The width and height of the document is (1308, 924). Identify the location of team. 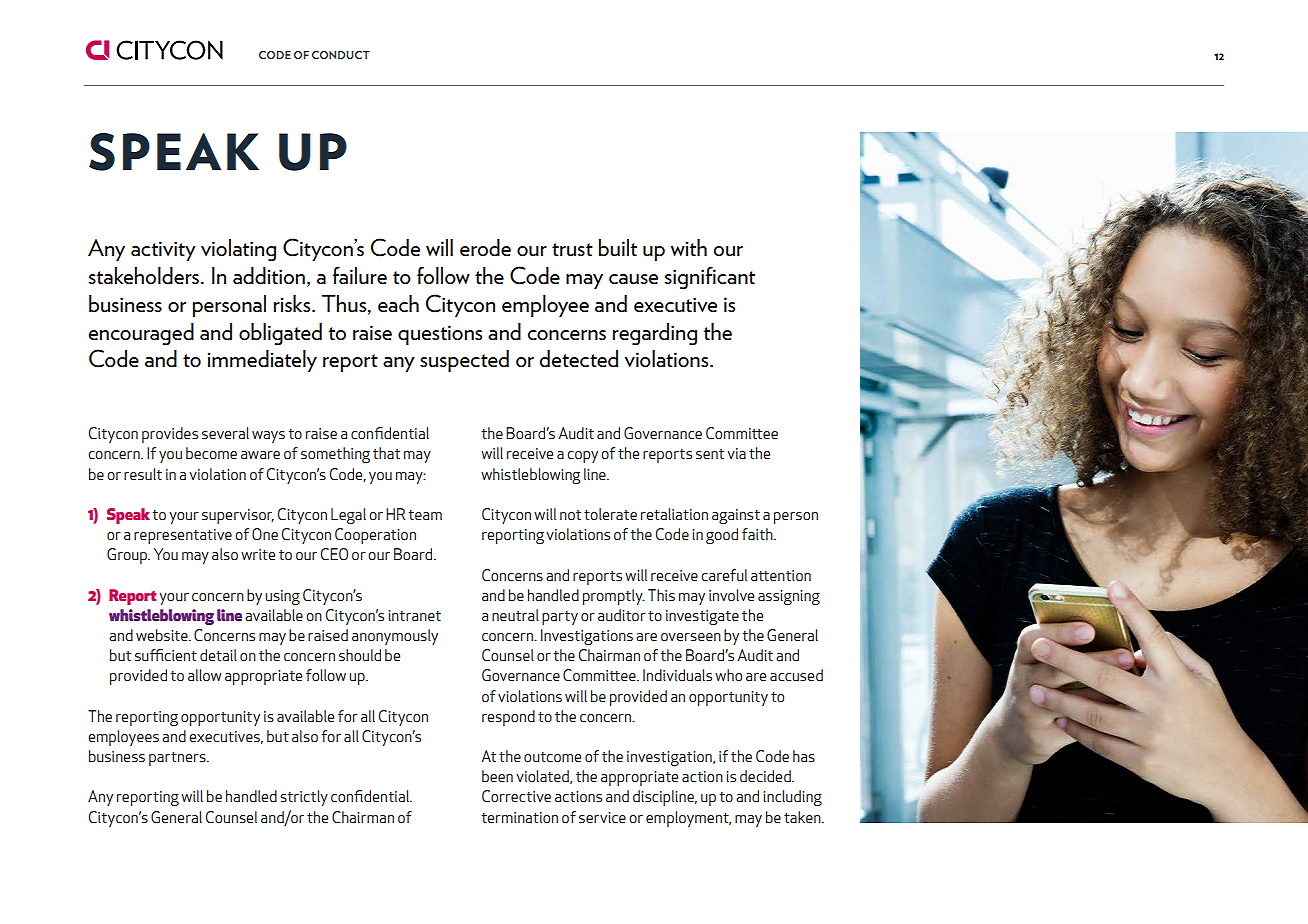
(425, 515).
